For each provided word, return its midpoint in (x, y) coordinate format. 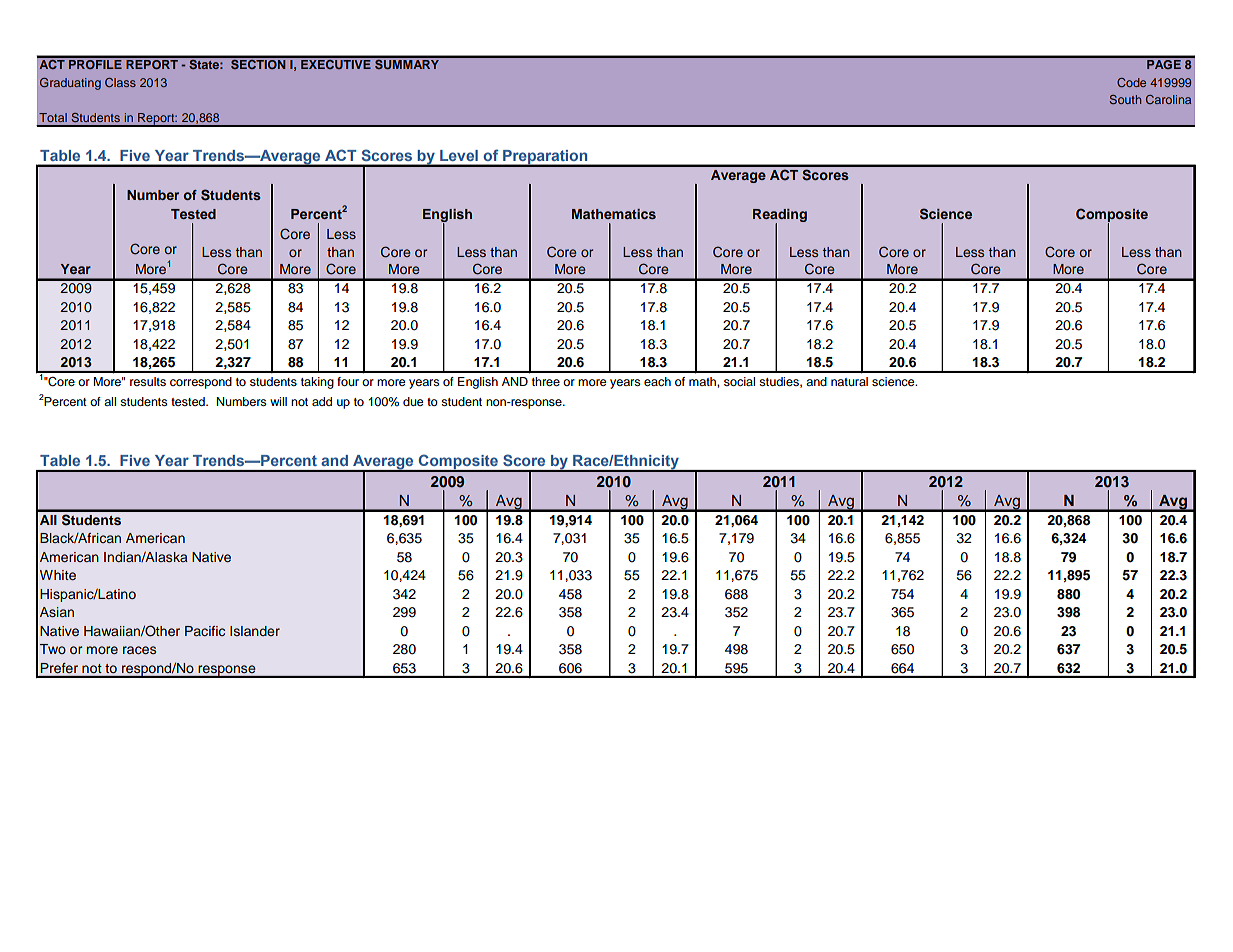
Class (120, 82)
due (413, 401)
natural (849, 381)
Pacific (205, 631)
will (278, 401)
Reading (780, 217)
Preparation (545, 158)
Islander (255, 631)
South (1125, 99)
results (148, 381)
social (739, 381)
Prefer (59, 668)
